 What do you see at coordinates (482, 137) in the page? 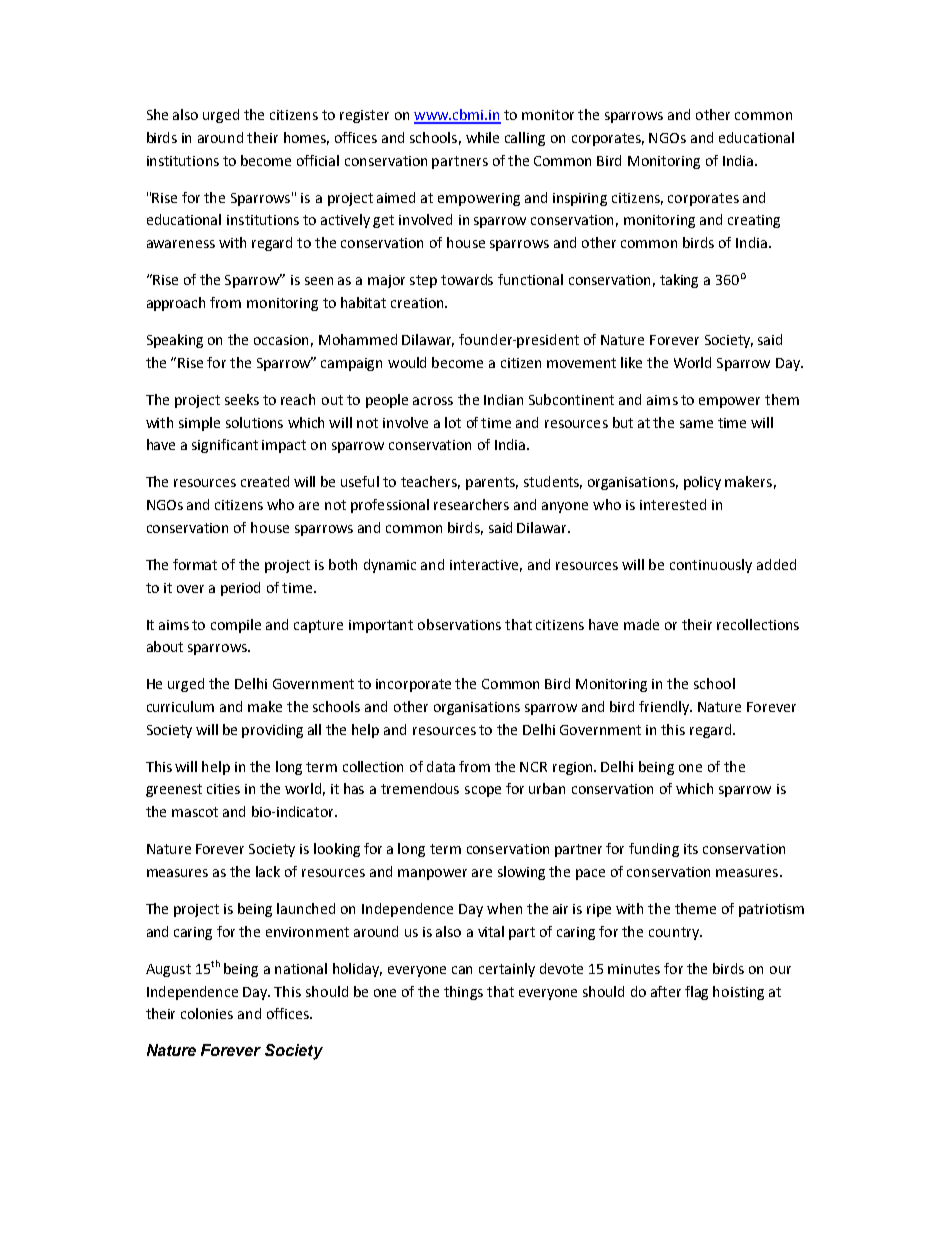
I see `while` at bounding box center [482, 137].
